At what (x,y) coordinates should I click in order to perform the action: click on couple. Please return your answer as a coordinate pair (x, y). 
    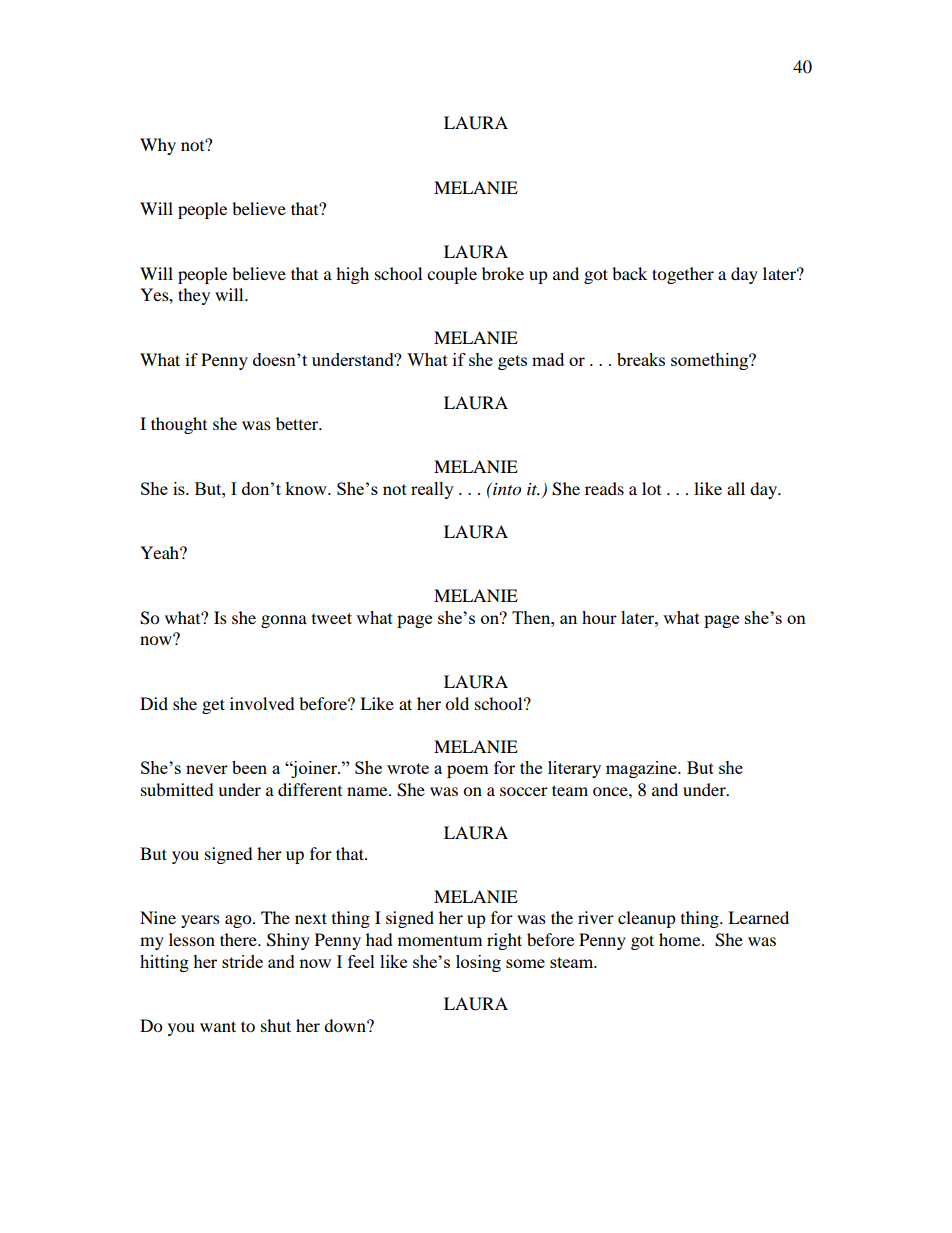
    Looking at the image, I should click on (452, 275).
